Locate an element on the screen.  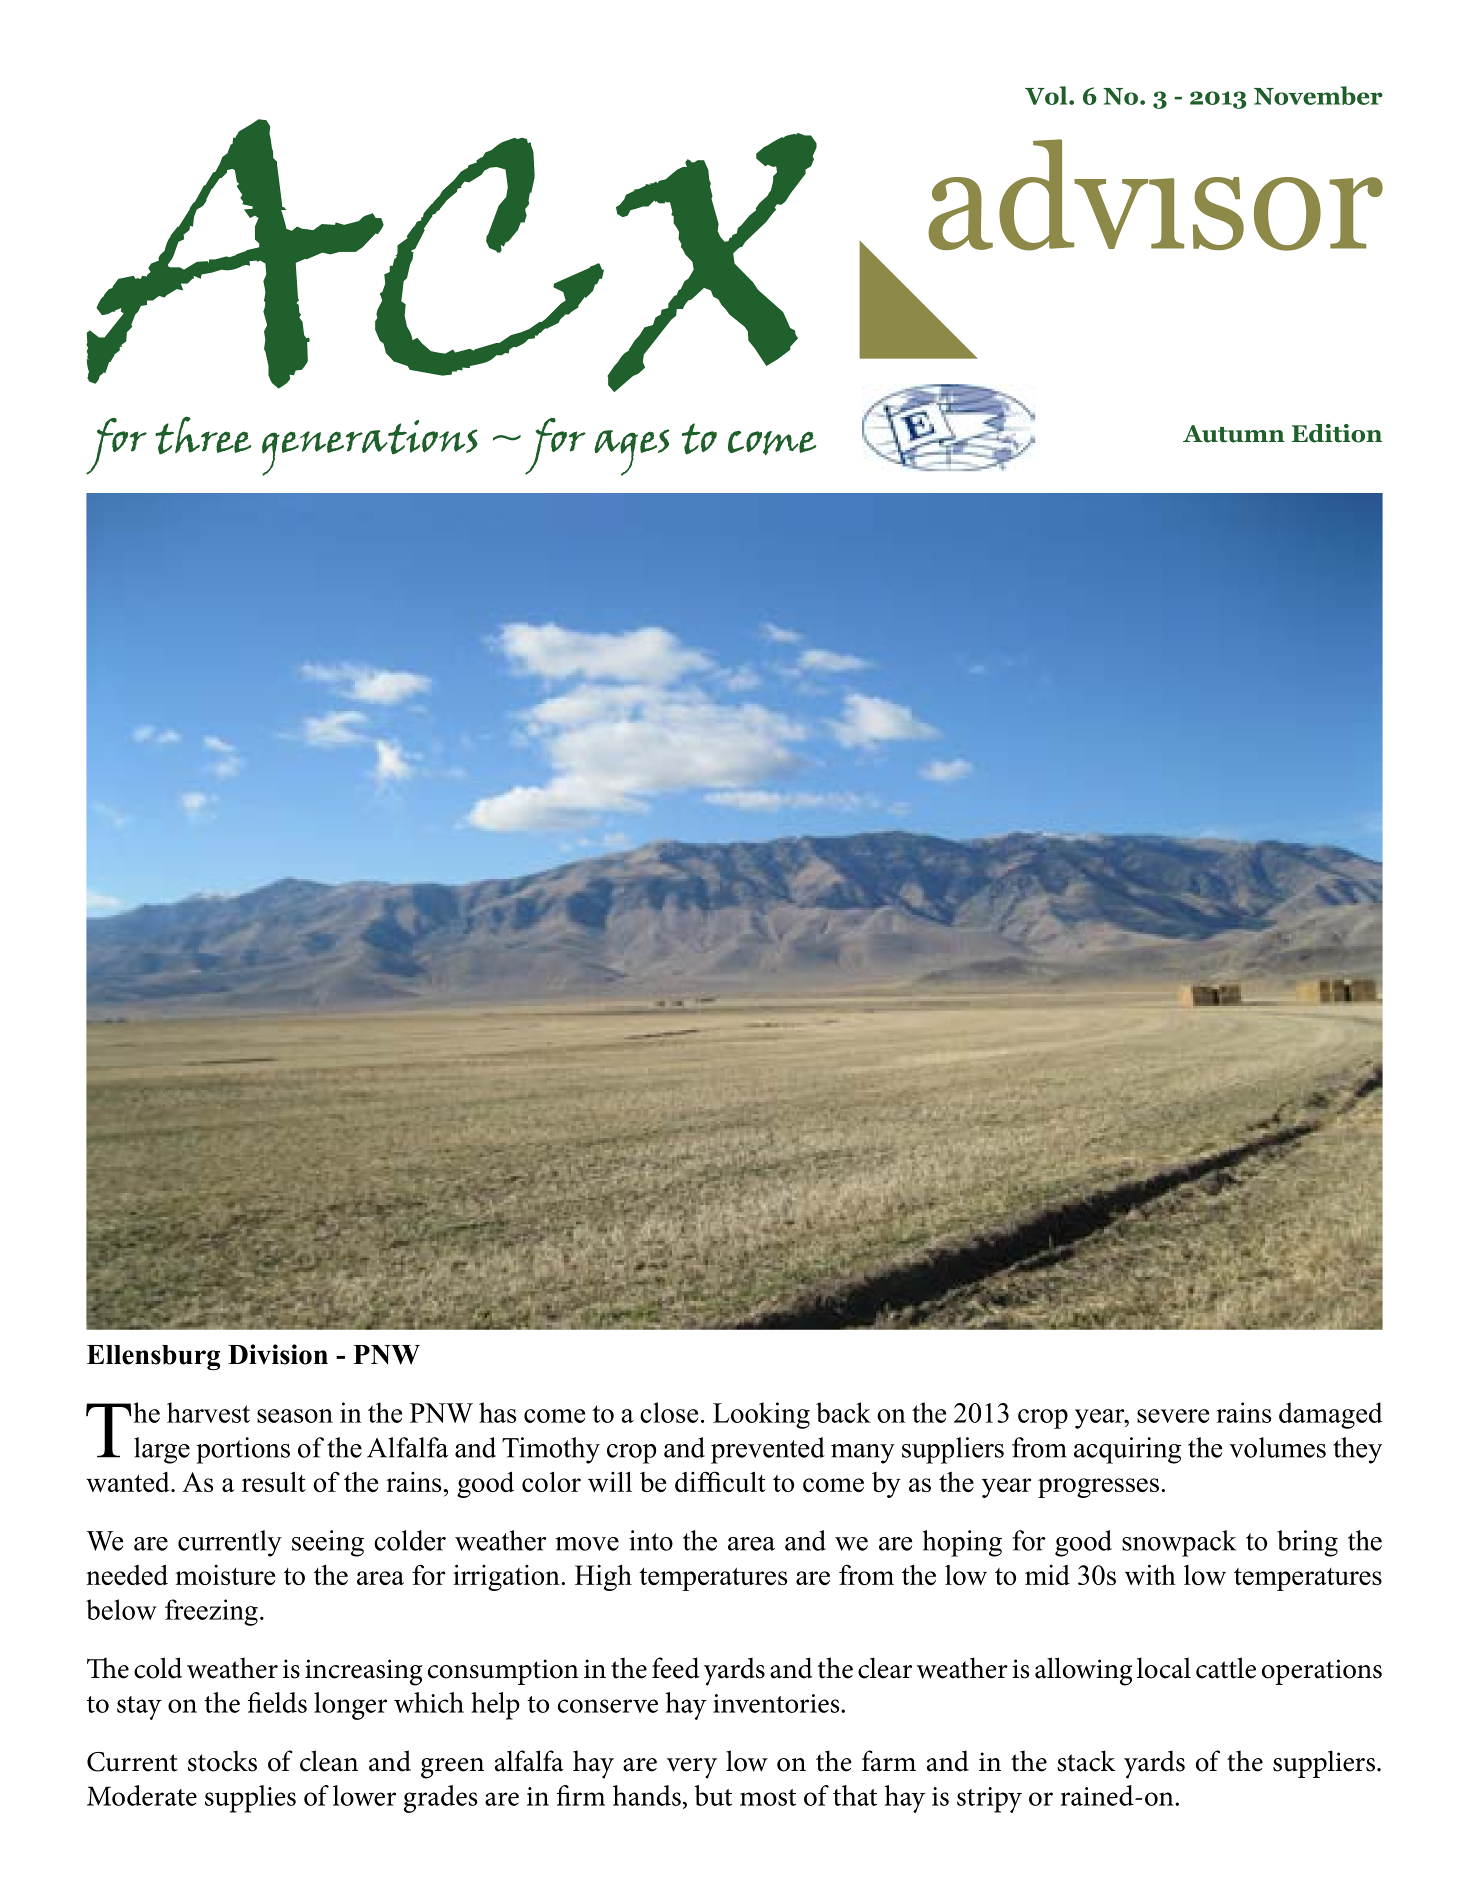
Edition is located at coordinates (1337, 433).
